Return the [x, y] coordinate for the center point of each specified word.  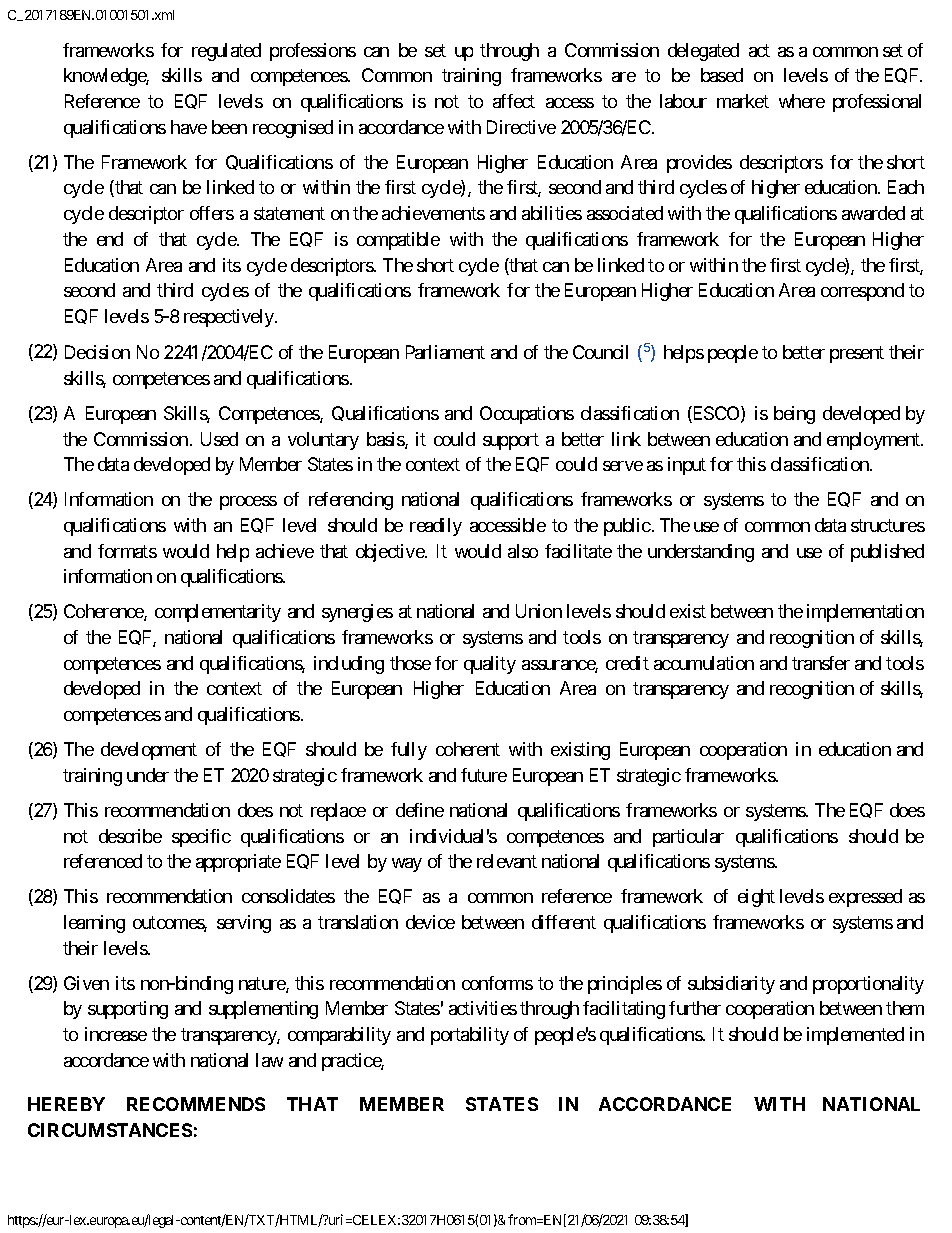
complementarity [218, 613]
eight [756, 898]
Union [539, 611]
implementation [865, 613]
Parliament [445, 352]
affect [514, 101]
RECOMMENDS [196, 1104]
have [189, 127]
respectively [230, 318]
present [857, 354]
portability [470, 1036]
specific [201, 838]
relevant [507, 861]
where [802, 101]
